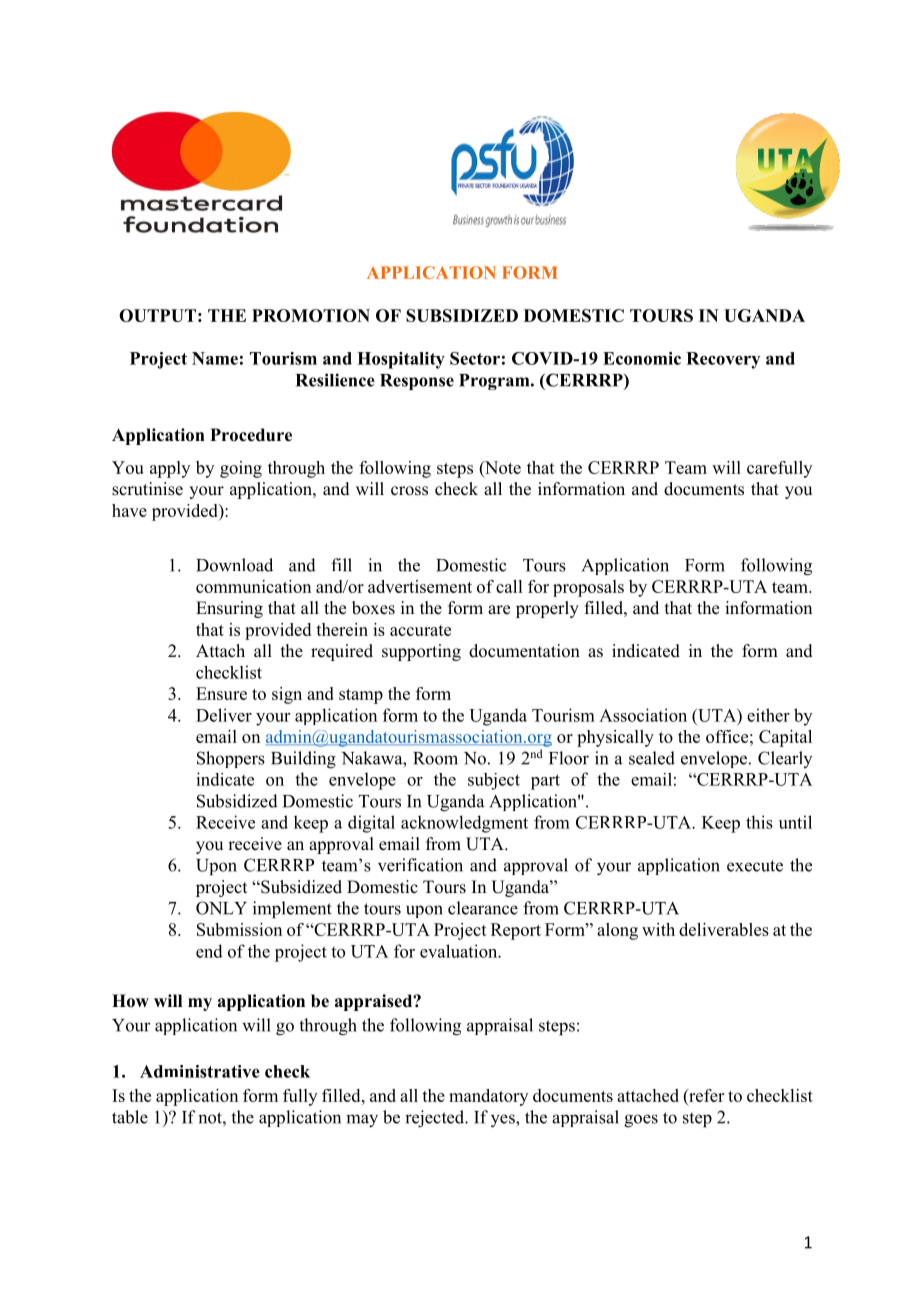 The image size is (924, 1308). I want to click on ONLY, so click(221, 908).
